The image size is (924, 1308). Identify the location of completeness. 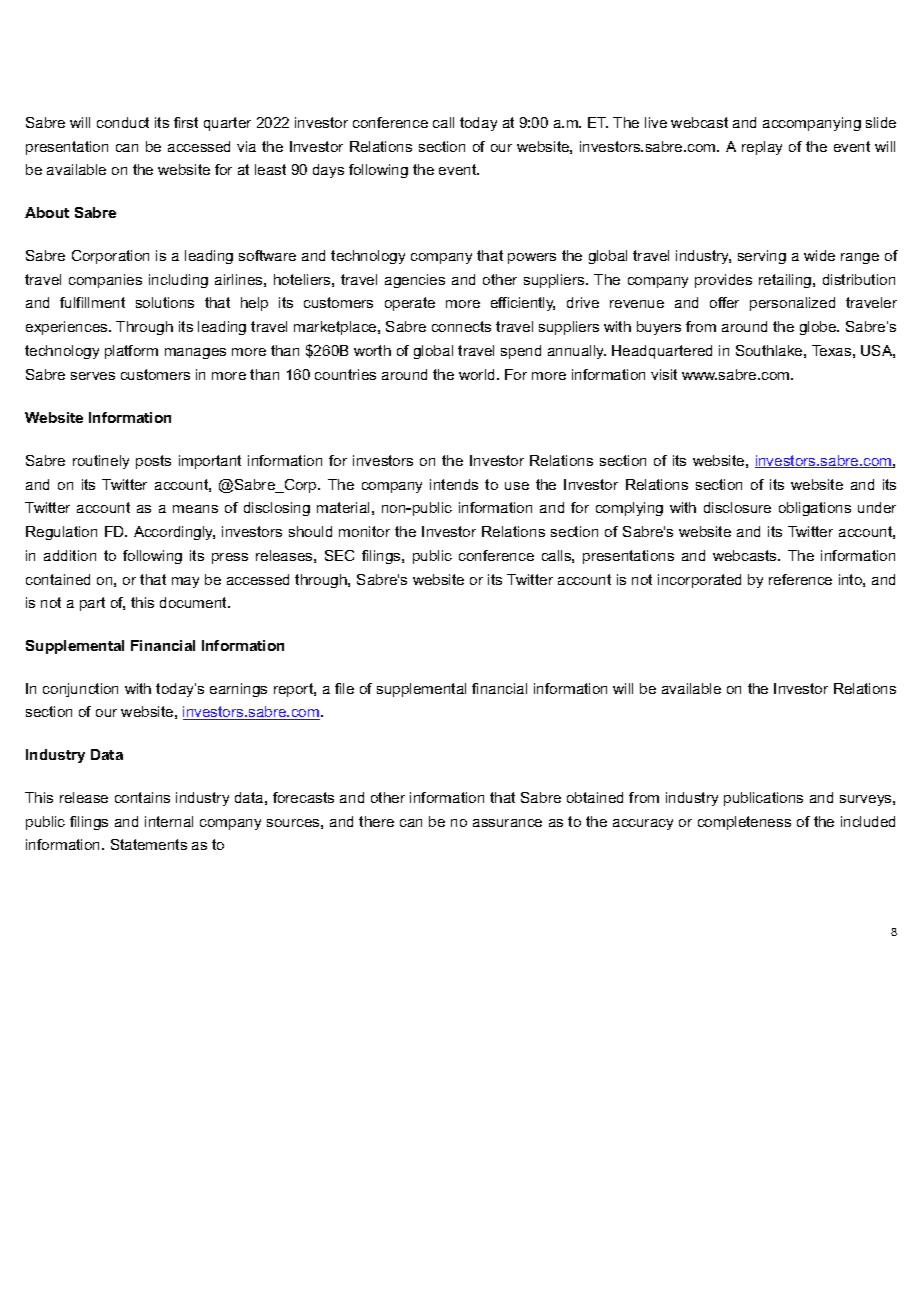
(744, 823).
